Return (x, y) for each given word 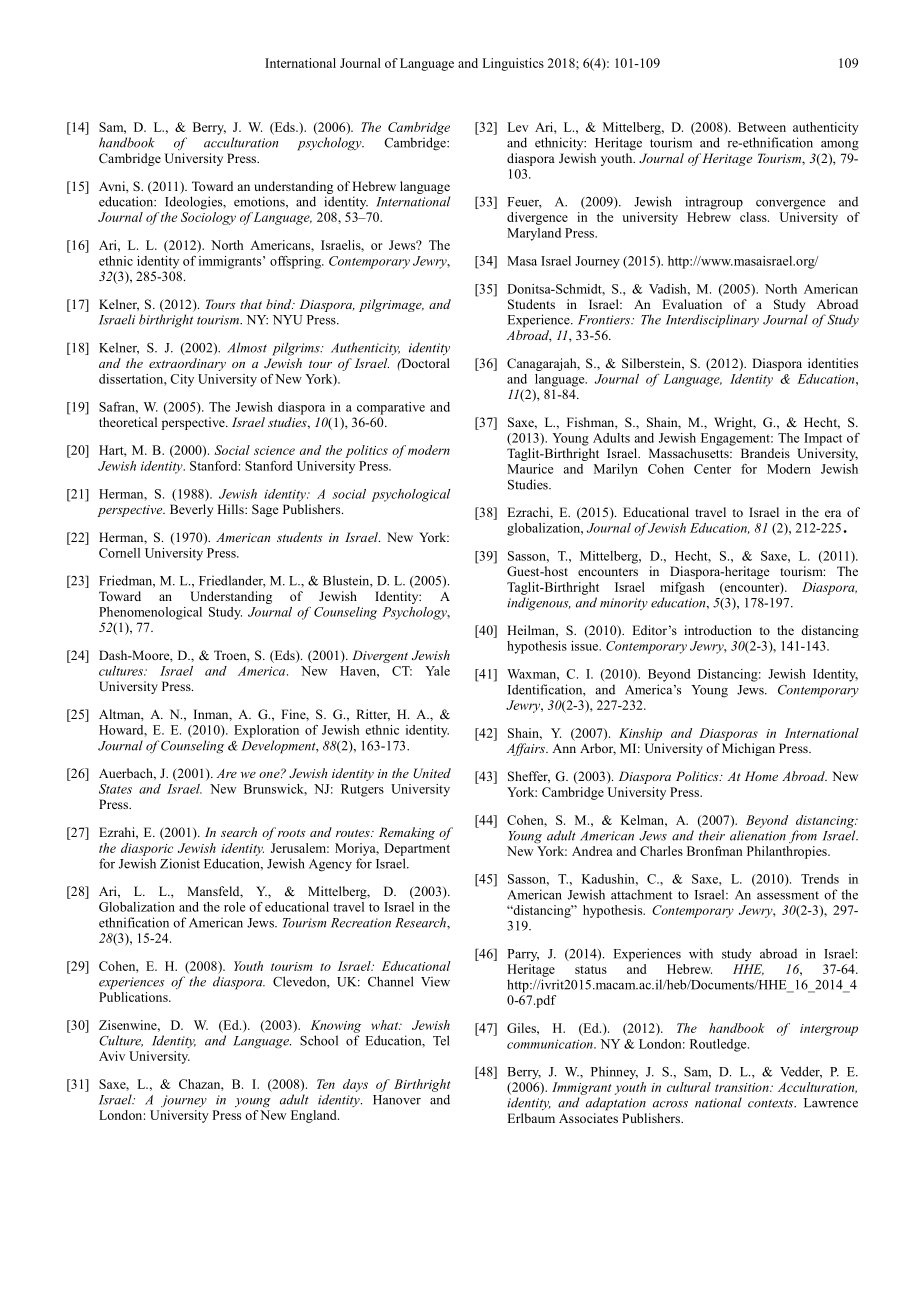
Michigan (748, 749)
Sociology (208, 218)
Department (417, 849)
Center (712, 469)
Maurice (530, 469)
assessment (788, 895)
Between (762, 127)
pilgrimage (391, 305)
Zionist (180, 863)
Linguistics (513, 64)
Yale (437, 671)
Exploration (266, 731)
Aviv (112, 1056)
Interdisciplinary (712, 321)
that (251, 304)
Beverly (191, 510)
